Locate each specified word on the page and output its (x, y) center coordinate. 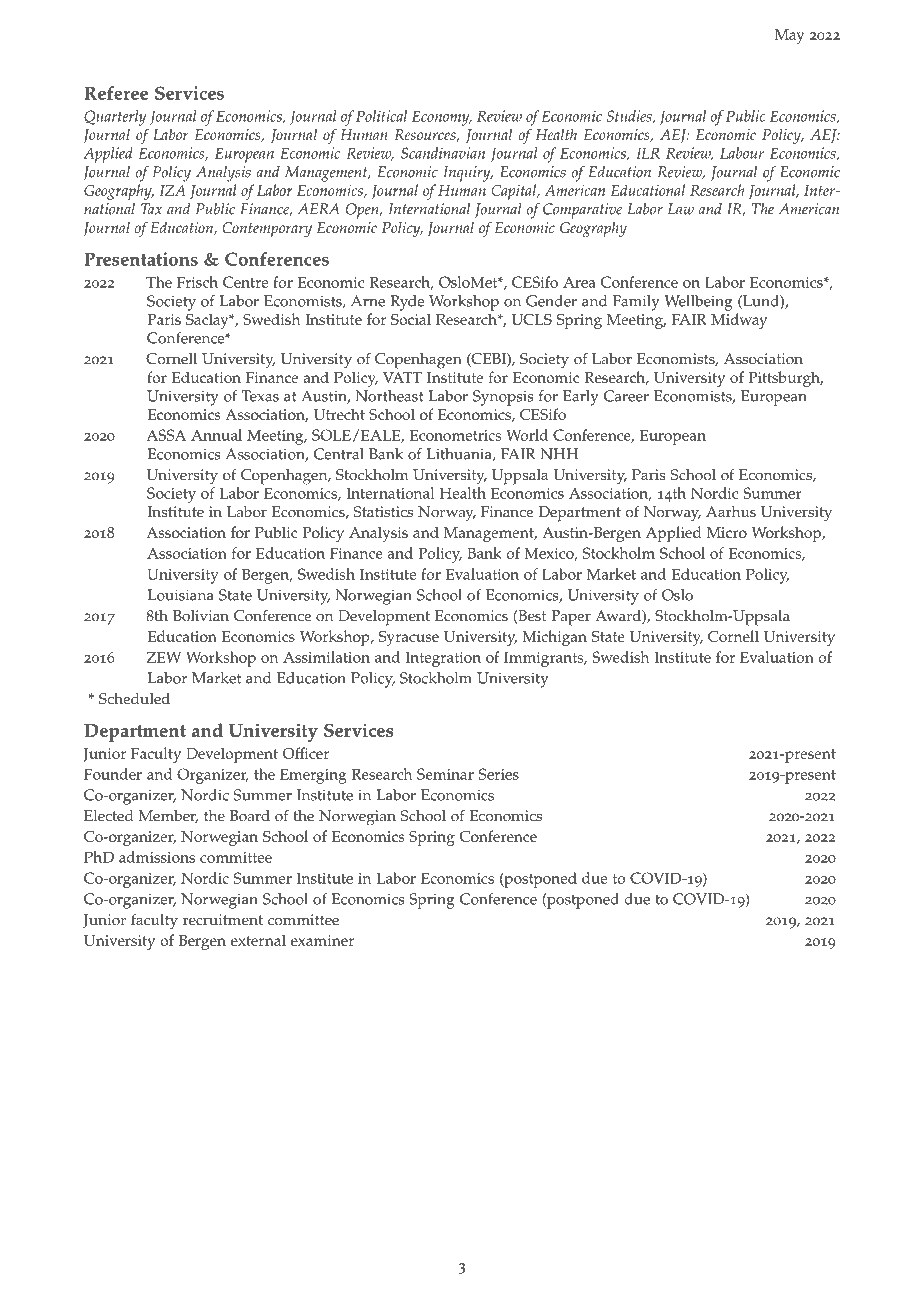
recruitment (223, 920)
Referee (116, 93)
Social (411, 319)
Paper (571, 618)
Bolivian (201, 616)
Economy (442, 118)
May (790, 36)
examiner (322, 940)
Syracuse (409, 638)
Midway (739, 321)
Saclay (208, 321)
